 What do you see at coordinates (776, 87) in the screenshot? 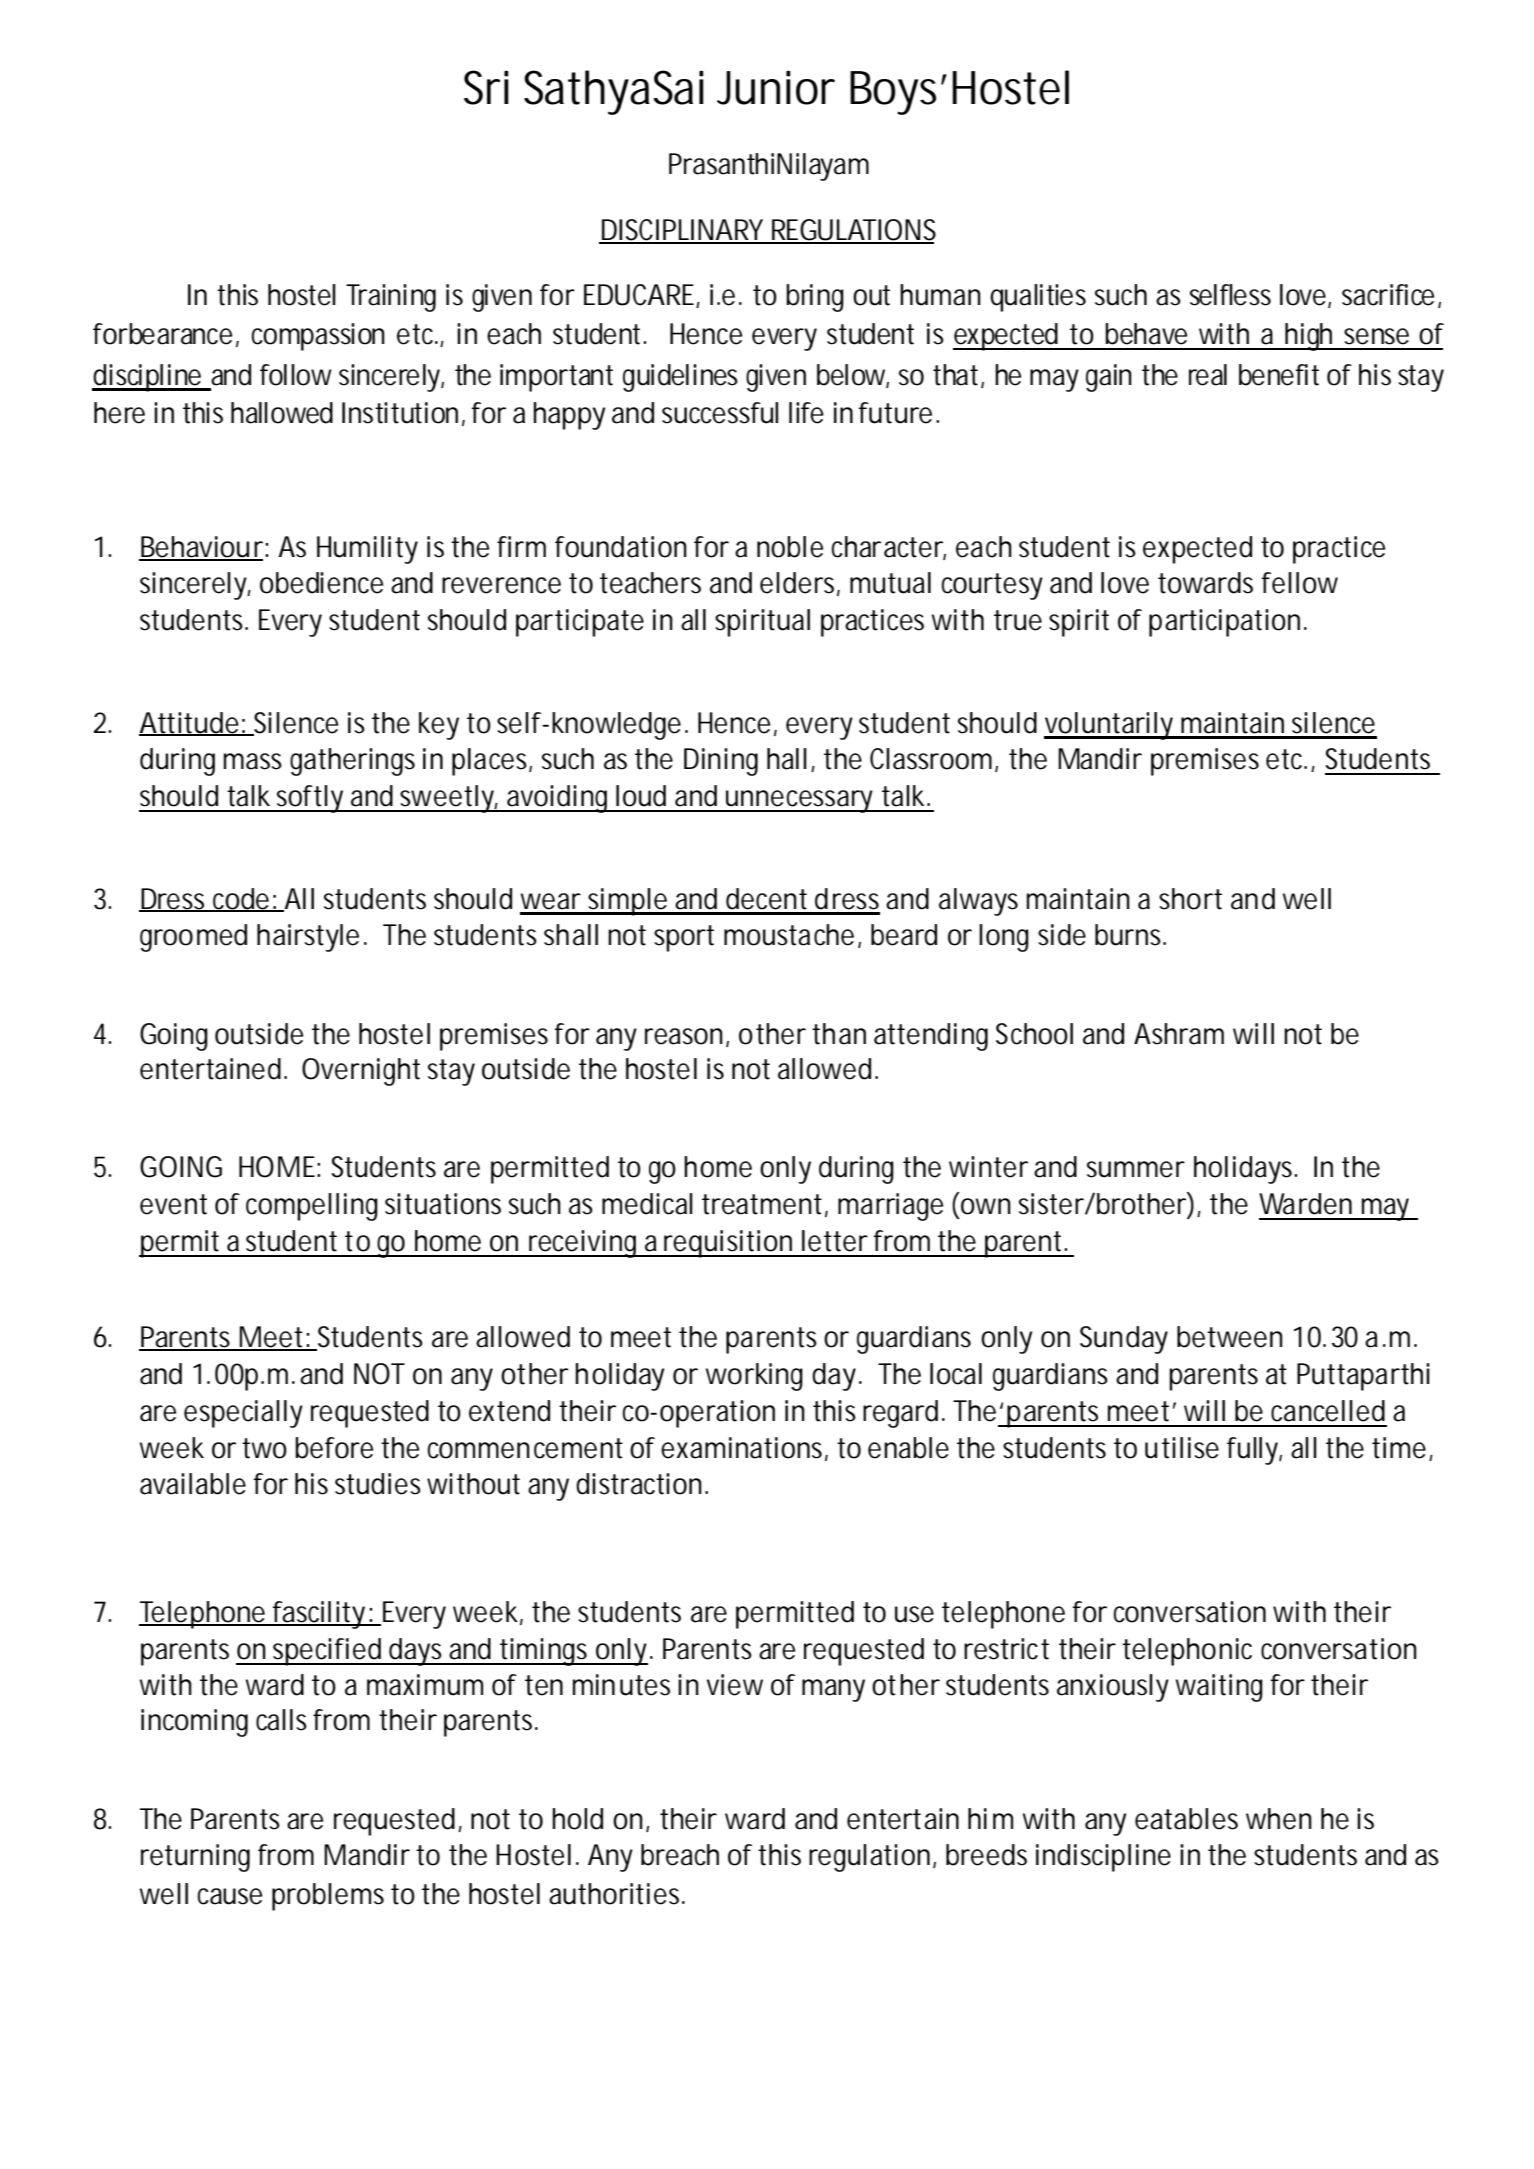
I see `Junior` at bounding box center [776, 87].
